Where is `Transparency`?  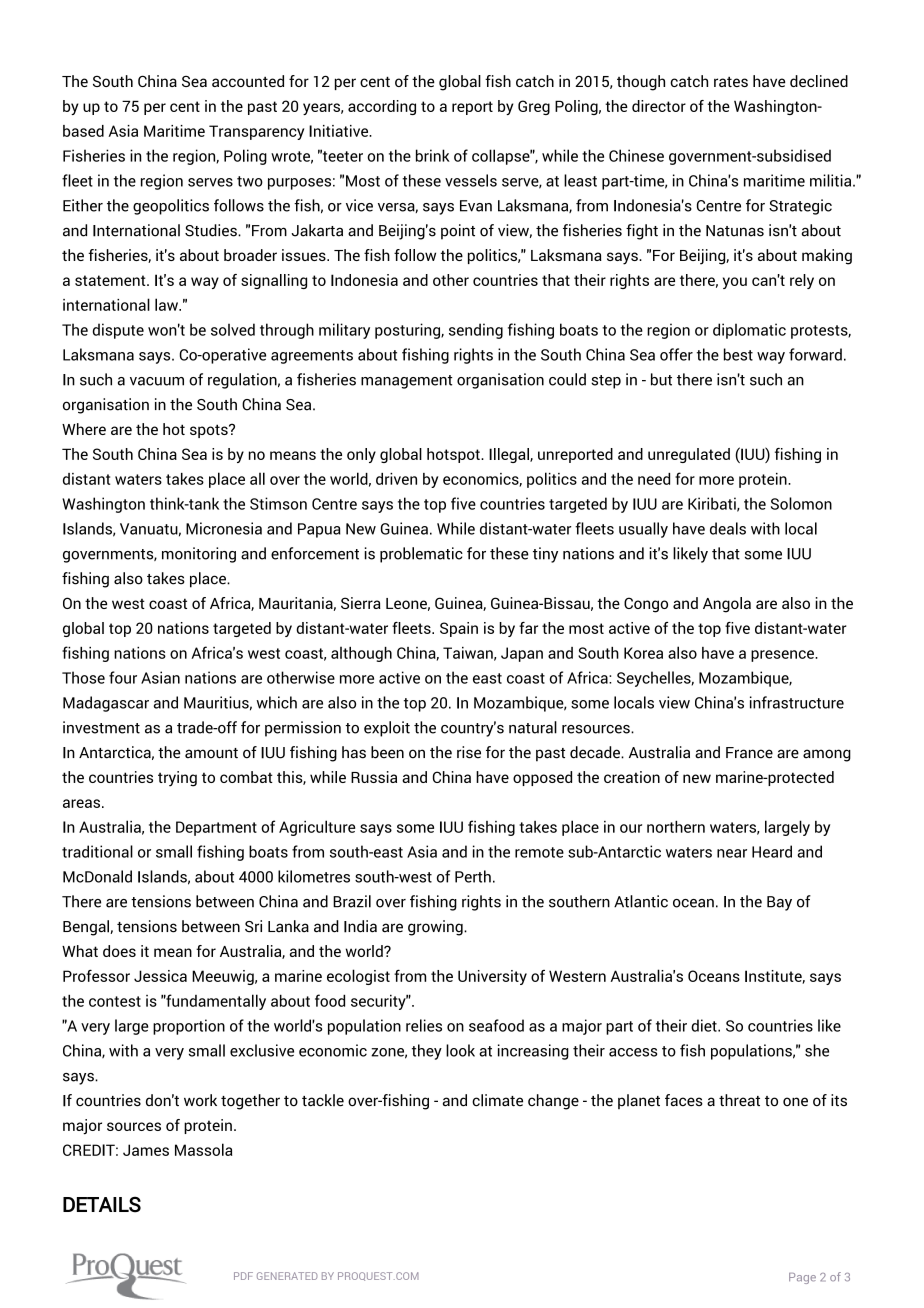 Transparency is located at coordinates (256, 132).
